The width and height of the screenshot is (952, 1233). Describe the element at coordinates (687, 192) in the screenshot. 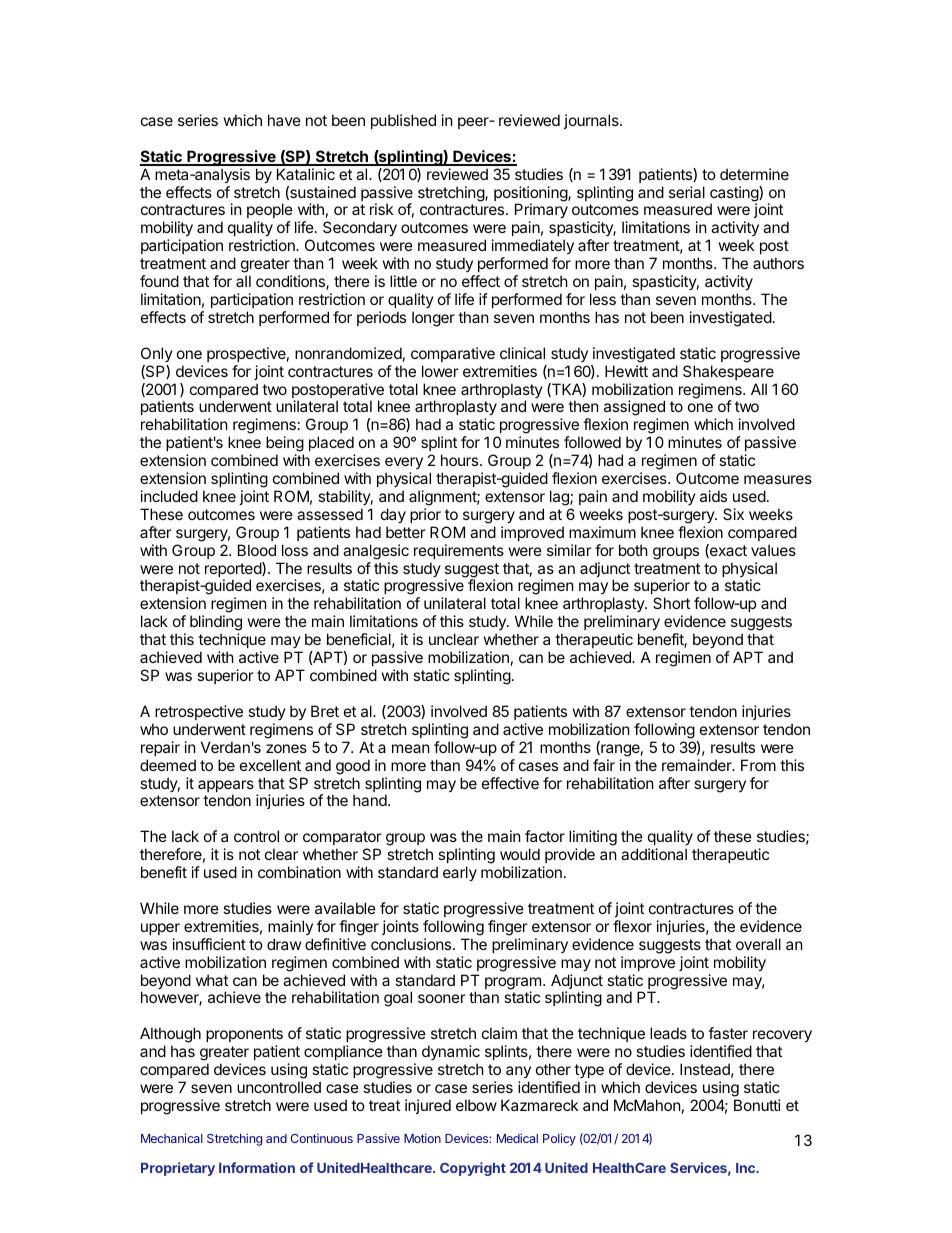

I see `serial` at that location.
